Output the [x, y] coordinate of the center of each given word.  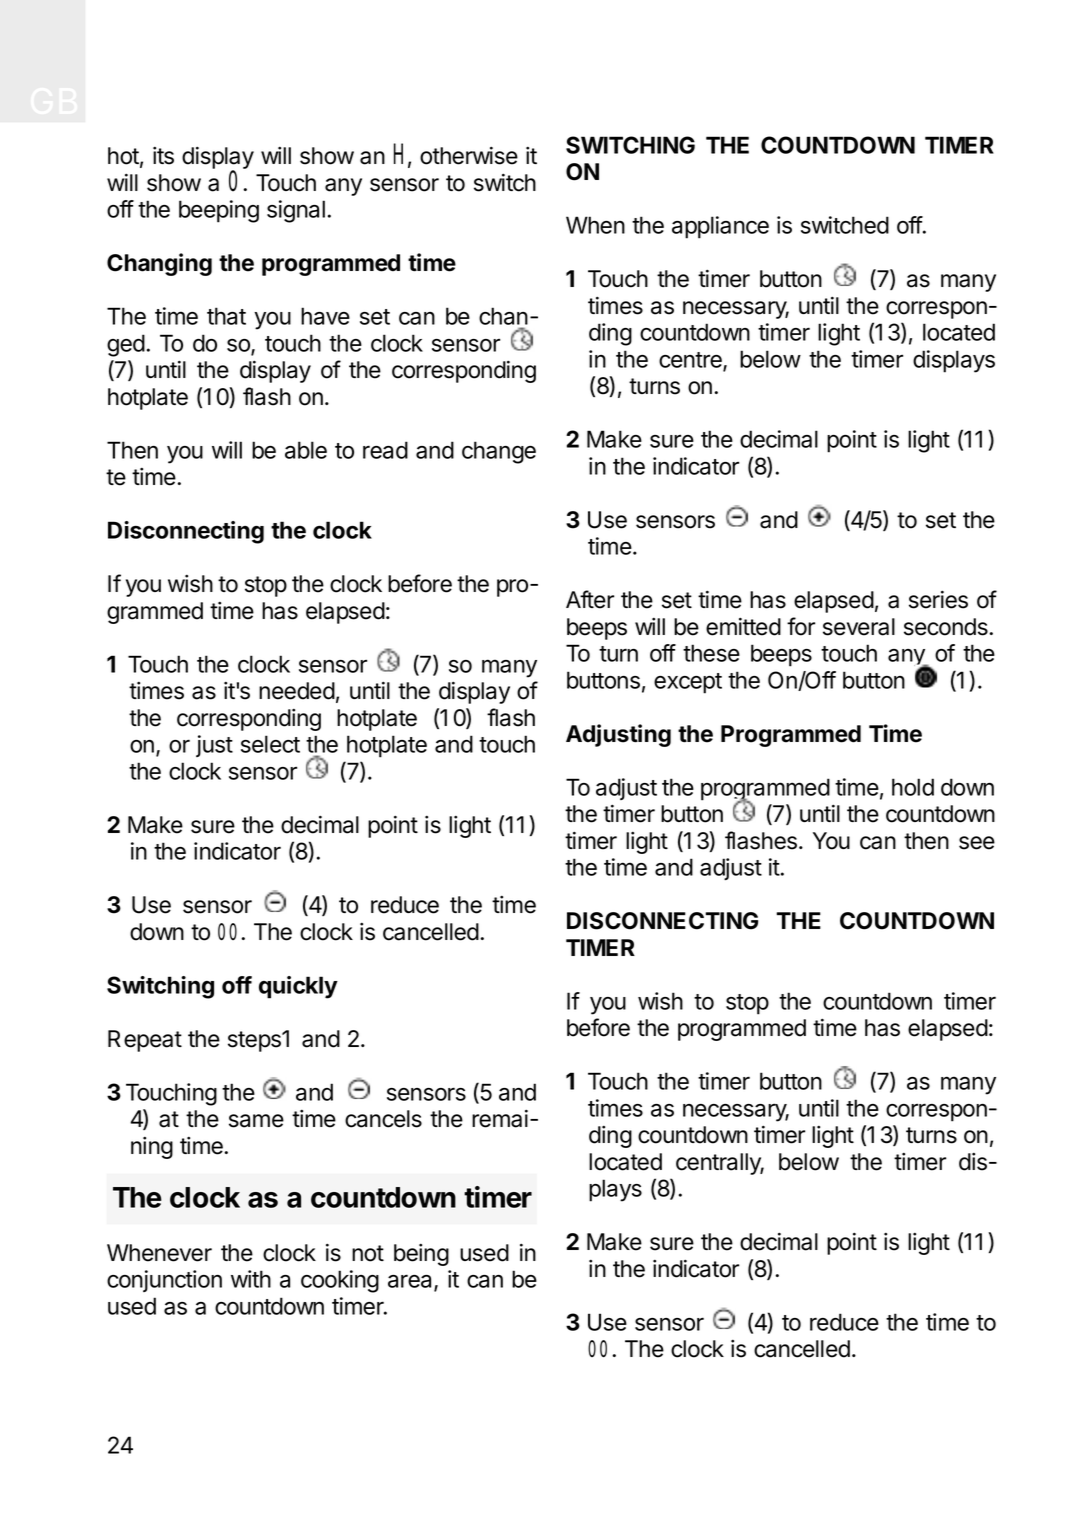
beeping [219, 211]
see [977, 843]
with [251, 1279]
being [421, 1255]
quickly [298, 987]
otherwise [469, 155]
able [306, 450]
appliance [720, 227]
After [590, 599]
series [938, 599]
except [688, 683]
